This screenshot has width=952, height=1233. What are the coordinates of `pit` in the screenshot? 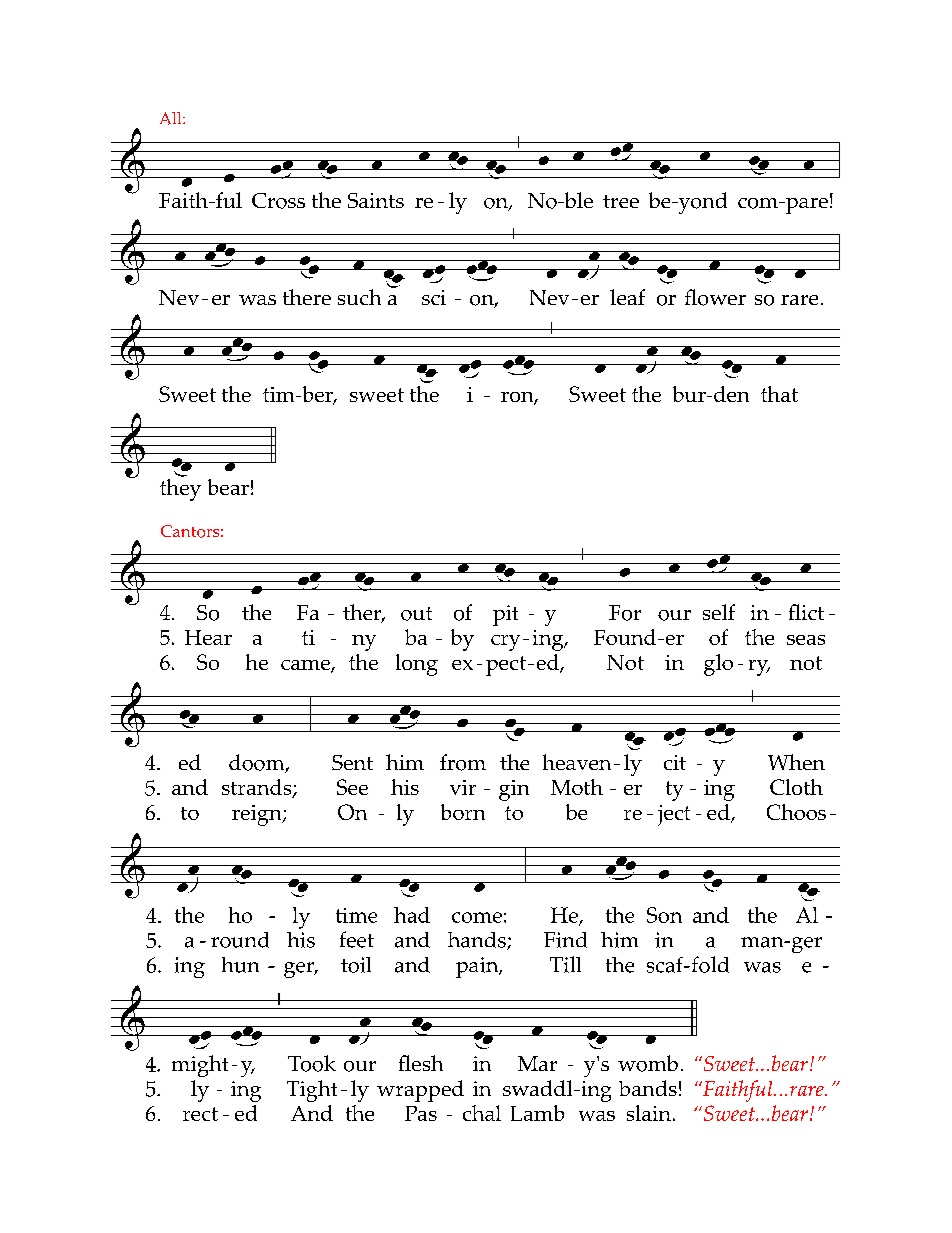 It's located at (505, 615).
